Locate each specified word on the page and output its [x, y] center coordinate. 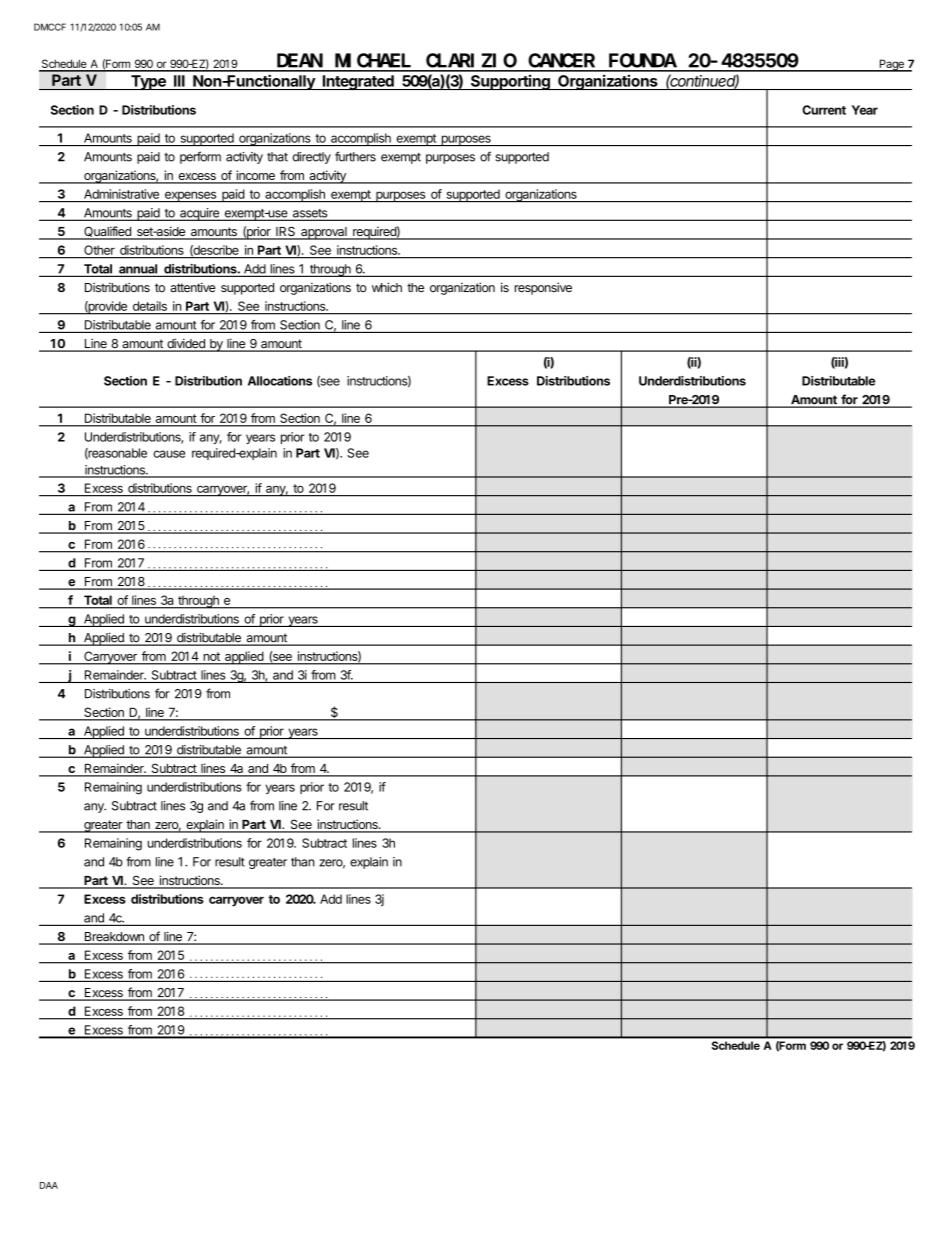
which [387, 287]
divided [186, 344]
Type [148, 82]
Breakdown [114, 938]
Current [824, 110]
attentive [193, 287]
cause [169, 454]
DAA [49, 1185]
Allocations [280, 381]
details [150, 306]
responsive [543, 288]
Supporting [510, 82]
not [212, 657]
